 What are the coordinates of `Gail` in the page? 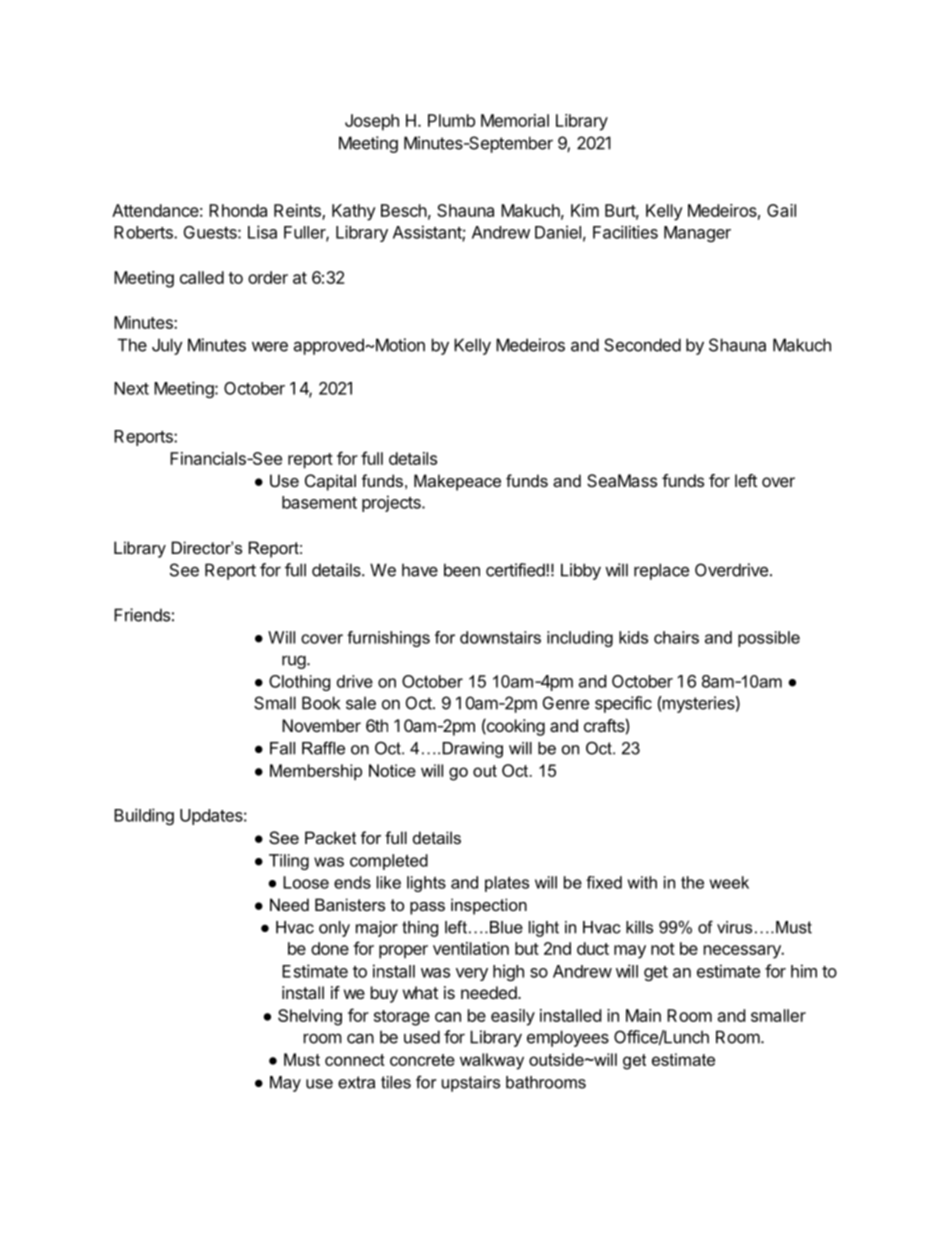 It's located at (781, 210).
